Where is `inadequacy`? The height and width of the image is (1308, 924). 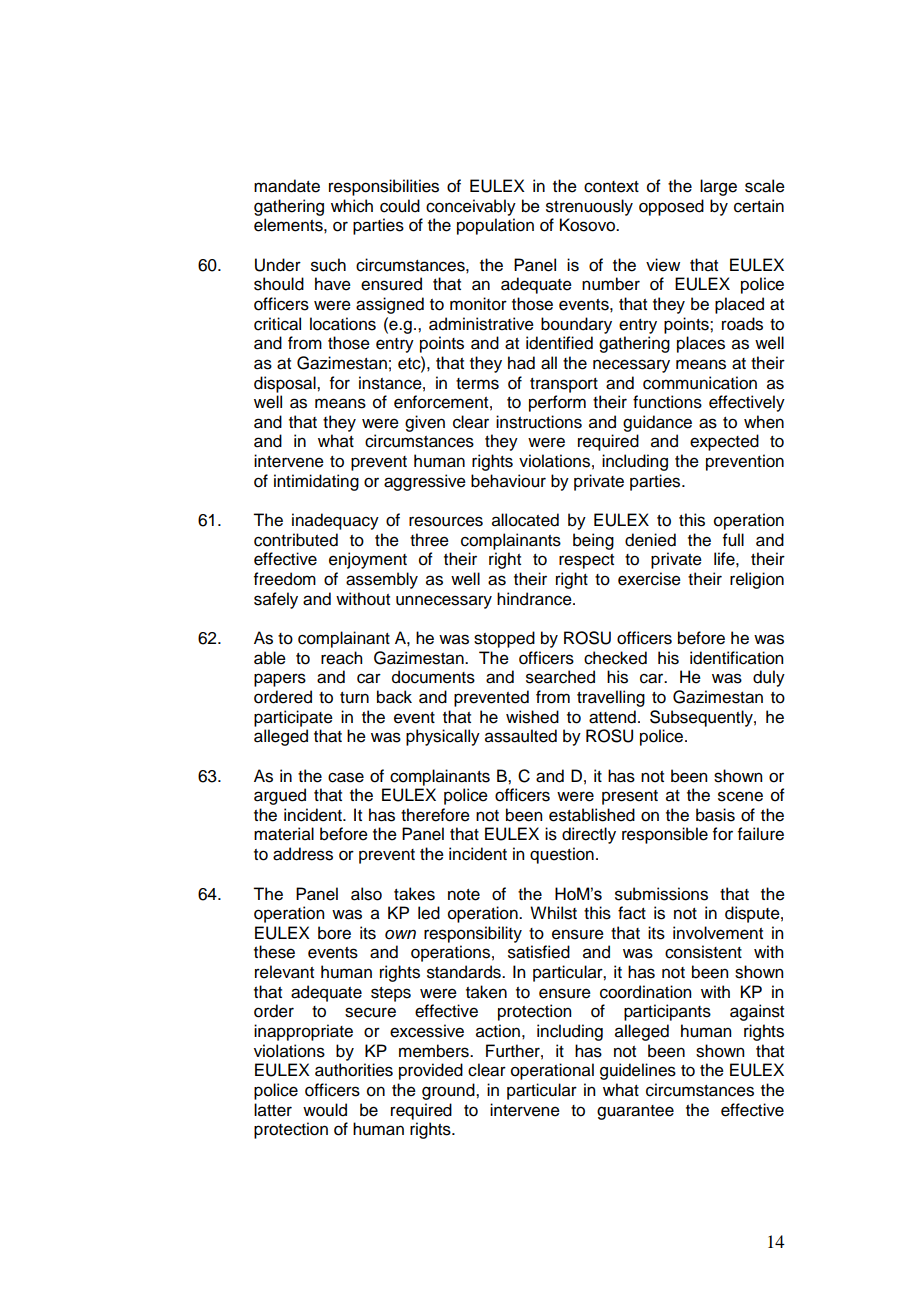
inadequacy is located at coordinates (335, 521).
